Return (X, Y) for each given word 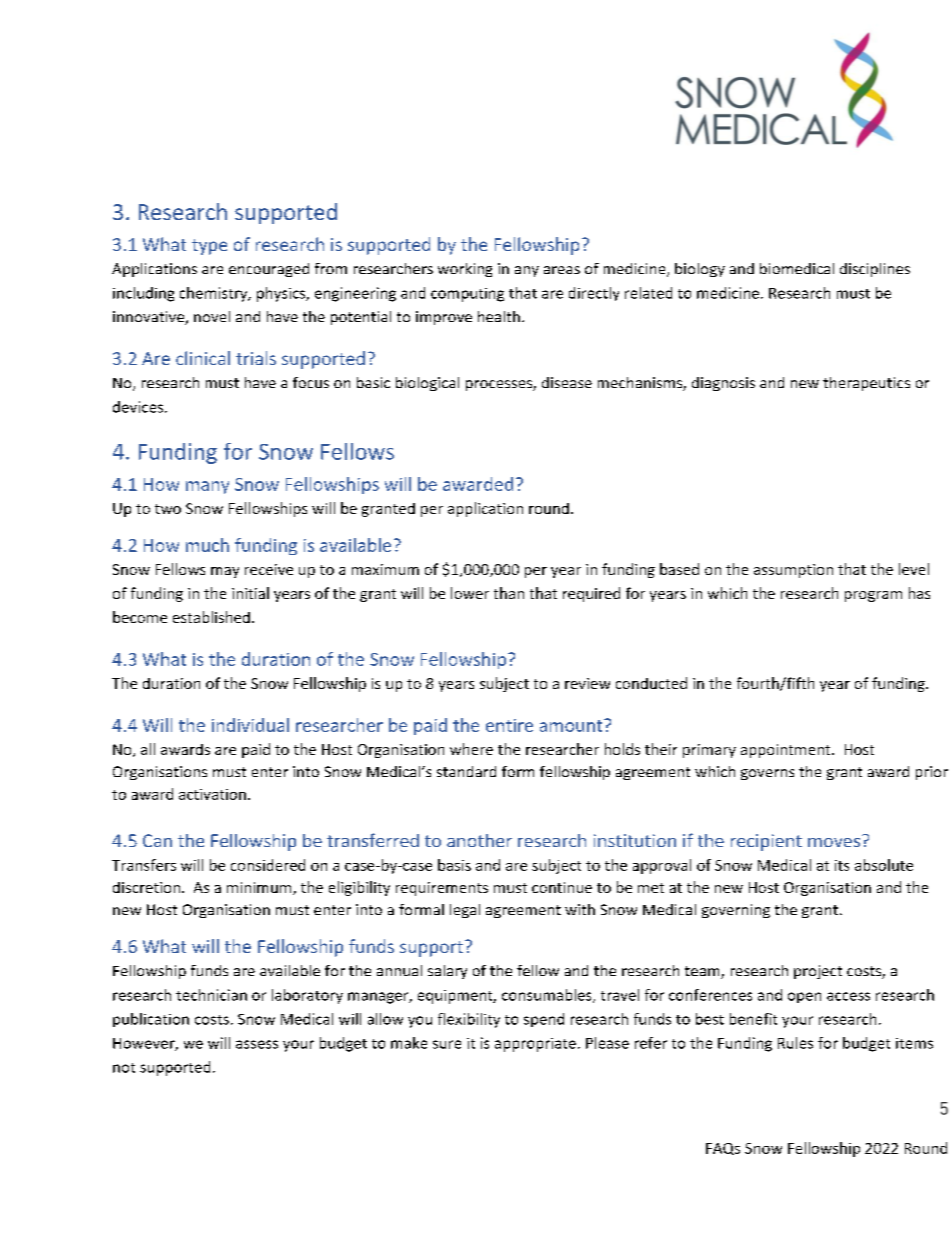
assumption (793, 571)
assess (257, 1044)
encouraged (269, 270)
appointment (787, 751)
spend (544, 1020)
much (207, 545)
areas (562, 270)
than (509, 593)
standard (466, 771)
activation (212, 794)
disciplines (875, 270)
